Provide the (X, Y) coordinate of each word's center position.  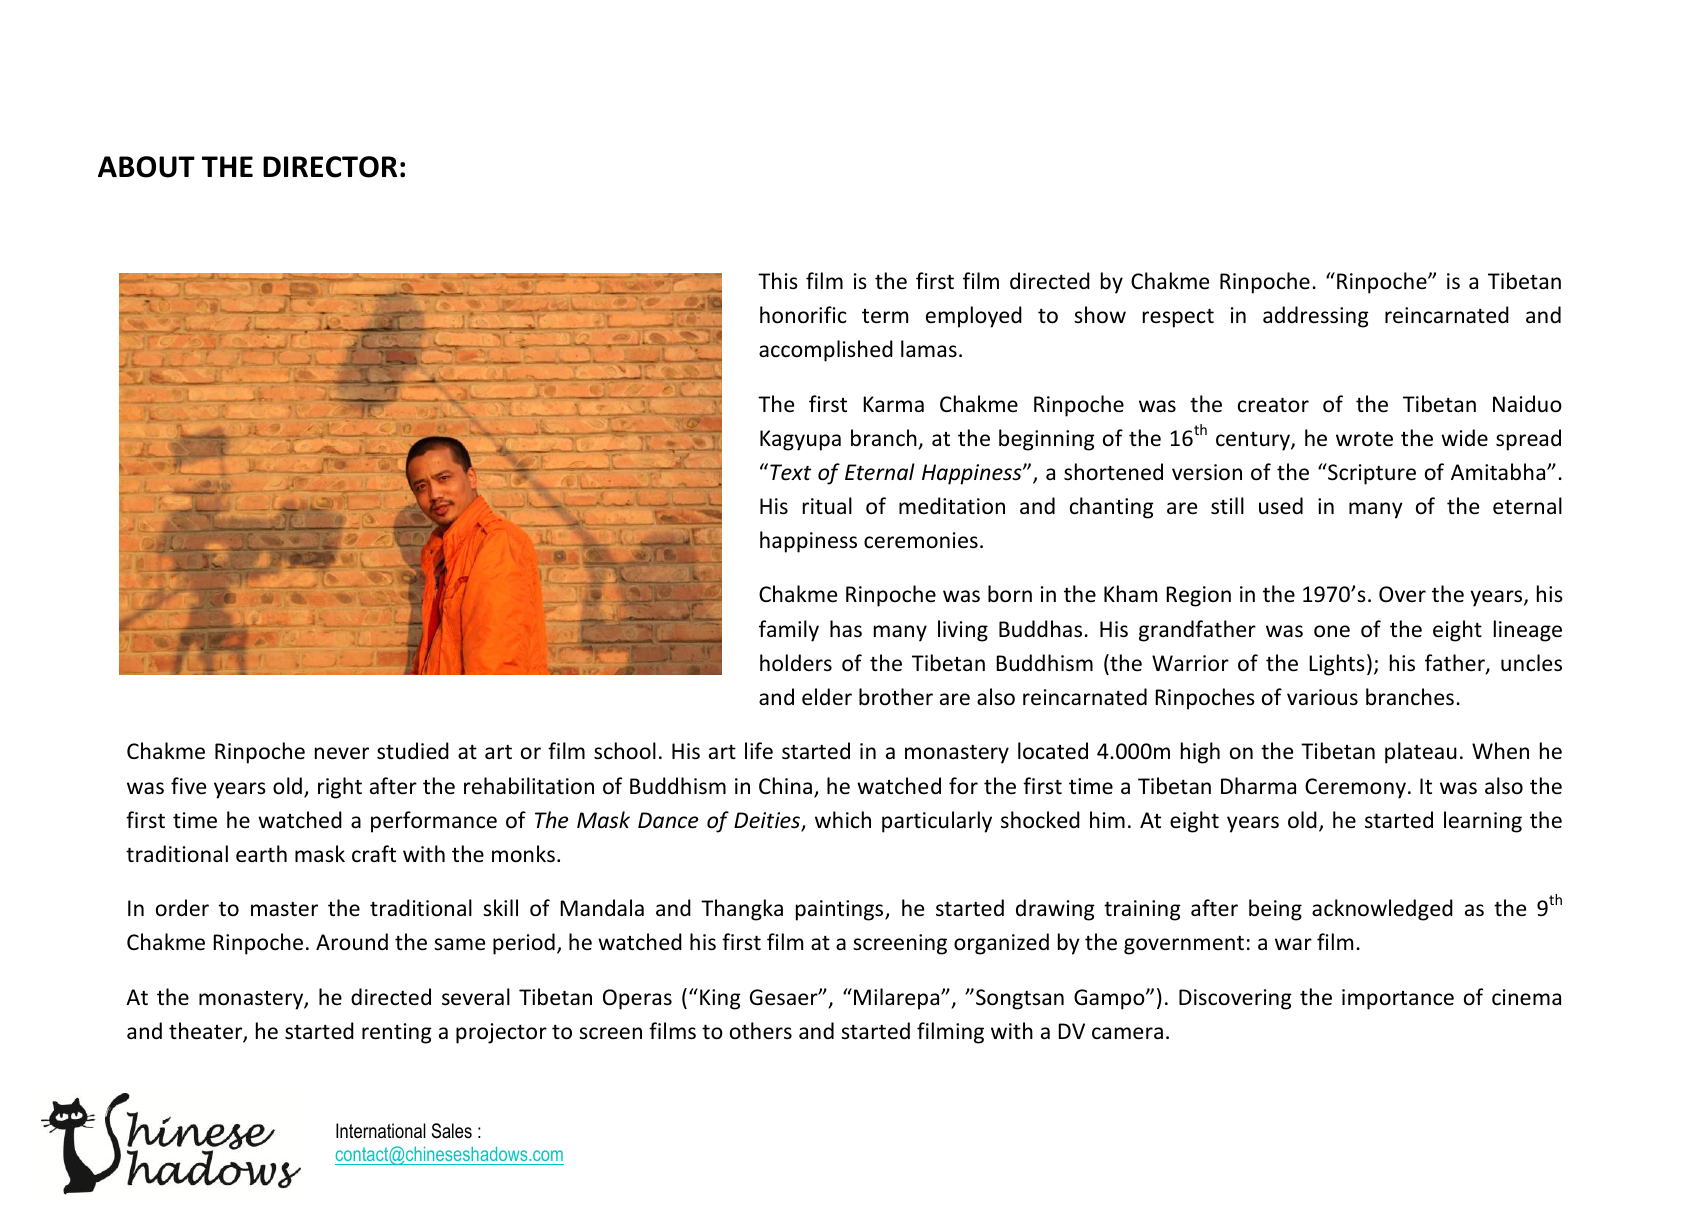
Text (790, 472)
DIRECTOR (330, 167)
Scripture (1371, 474)
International (381, 1131)
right (340, 788)
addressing (1316, 317)
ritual (827, 505)
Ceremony (1355, 788)
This (778, 280)
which (843, 820)
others (761, 1030)
